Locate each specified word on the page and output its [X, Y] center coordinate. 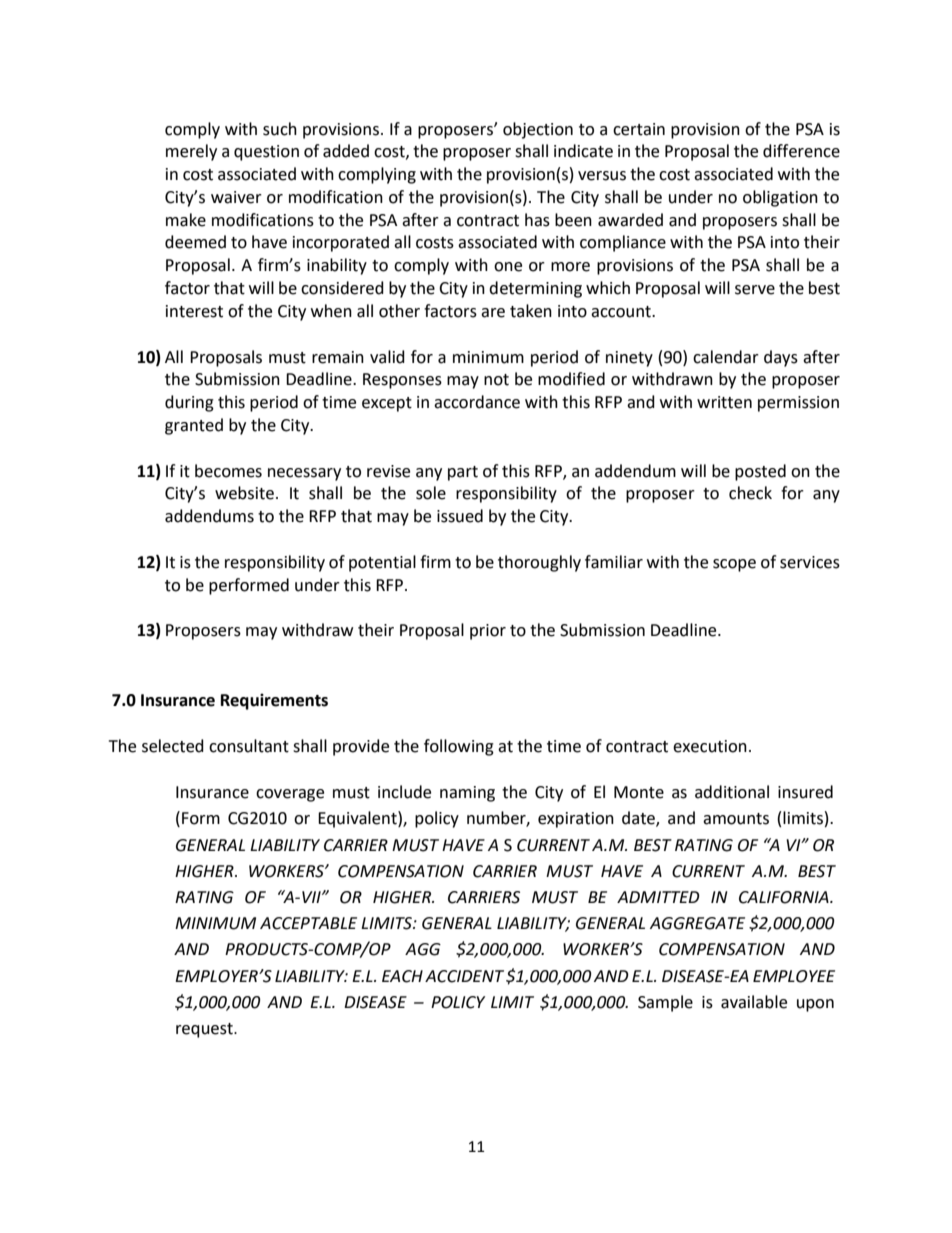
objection [538, 130]
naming [467, 794]
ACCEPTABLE [308, 923]
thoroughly [539, 563]
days [781, 358]
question [266, 153]
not [496, 380]
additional [732, 792]
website [244, 493]
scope [734, 565]
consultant [249, 746]
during [189, 403]
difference [801, 151]
